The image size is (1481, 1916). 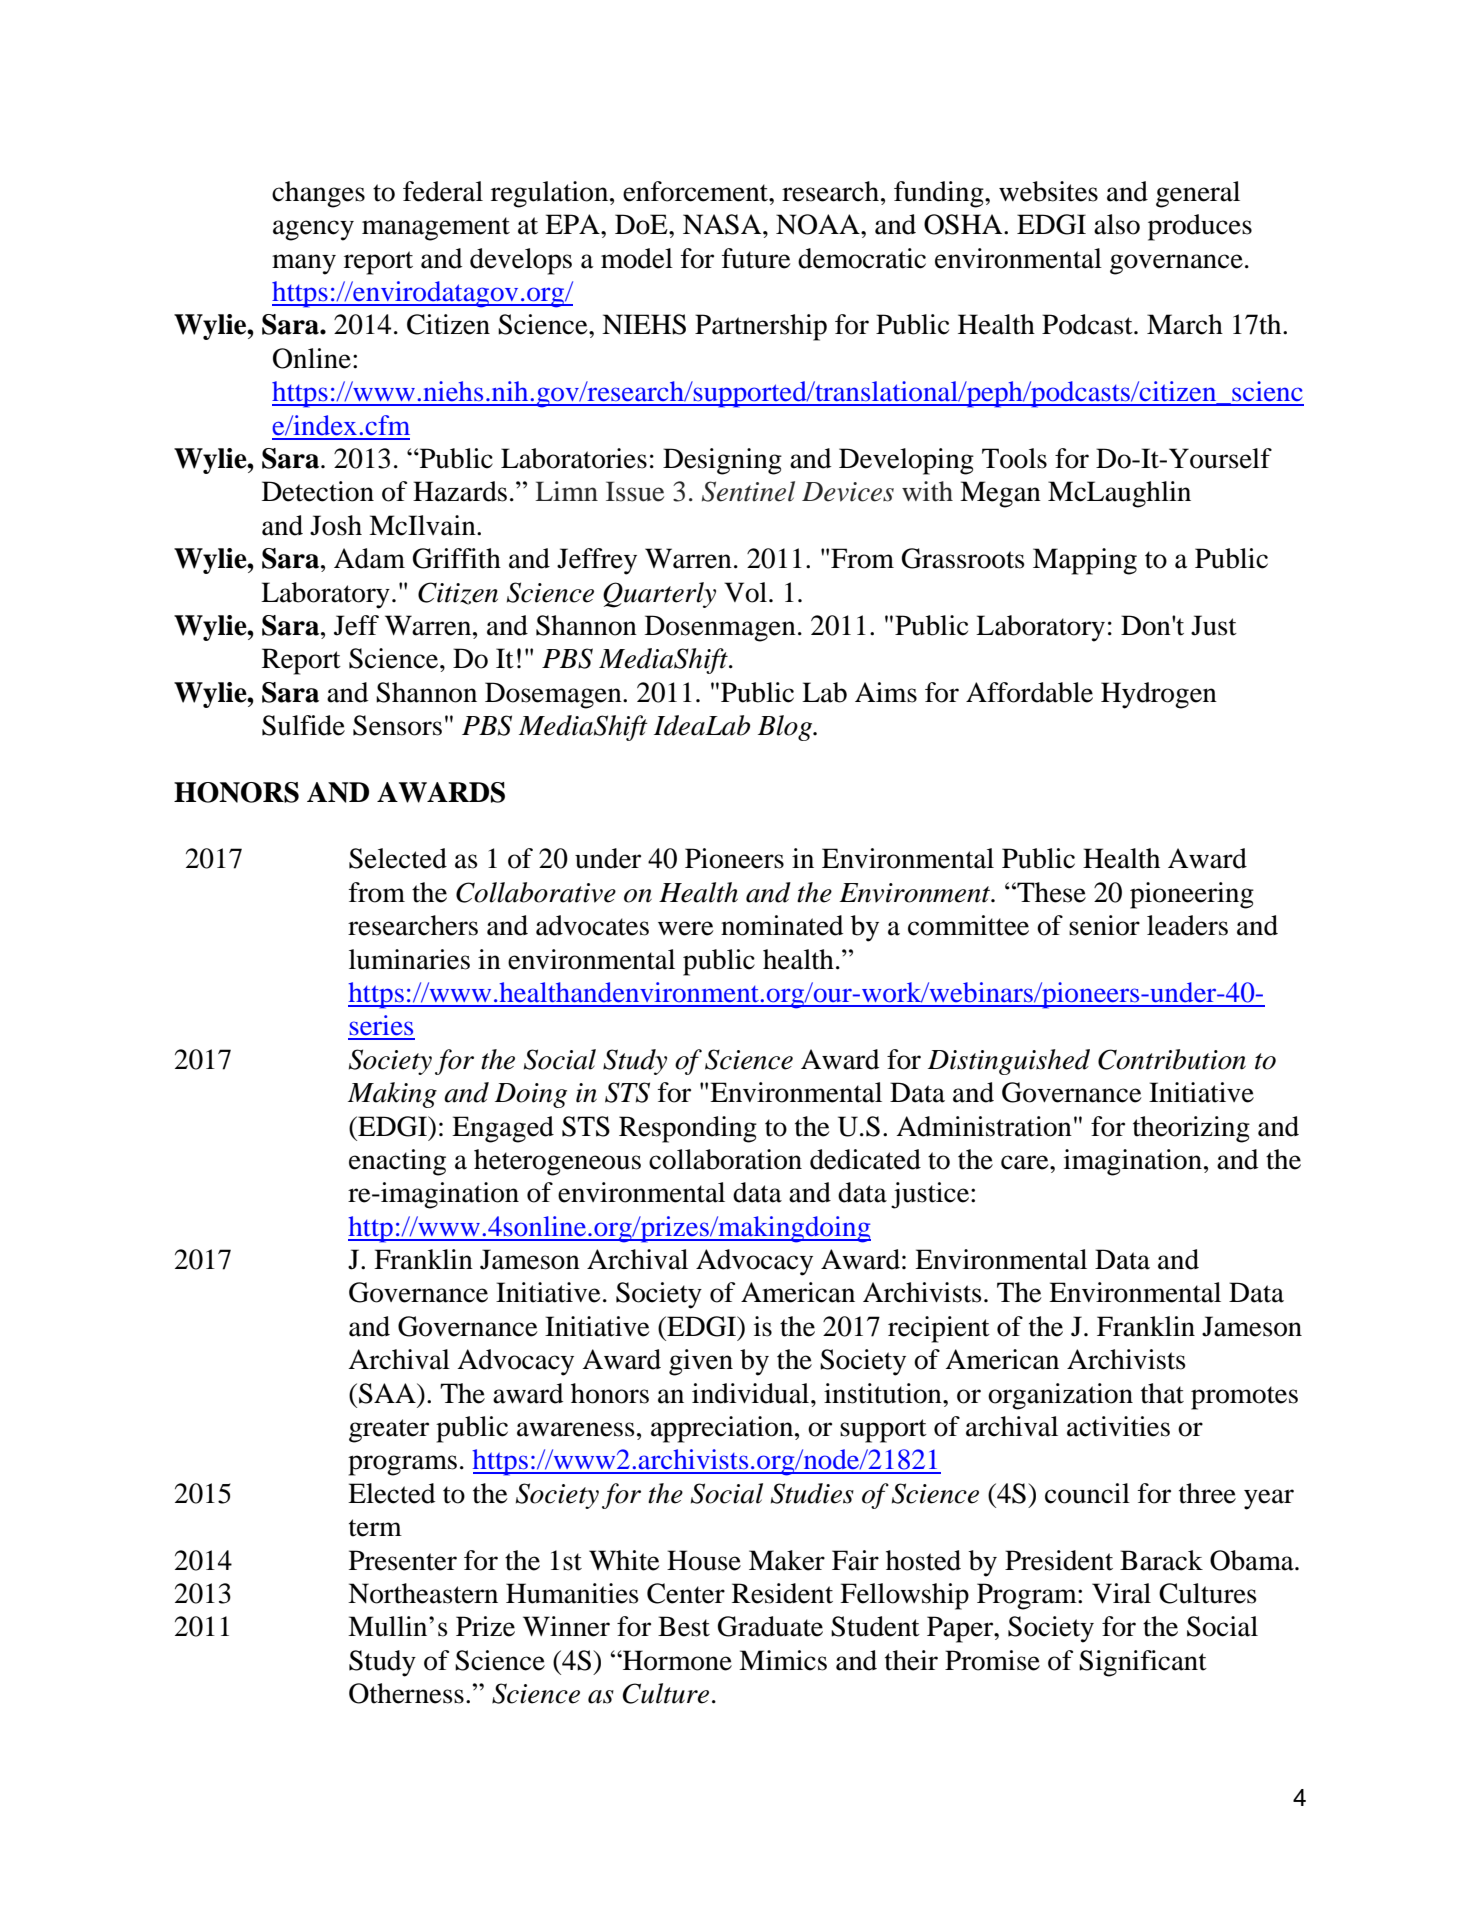 What do you see at coordinates (1085, 561) in the image?
I see `Mapping` at bounding box center [1085, 561].
